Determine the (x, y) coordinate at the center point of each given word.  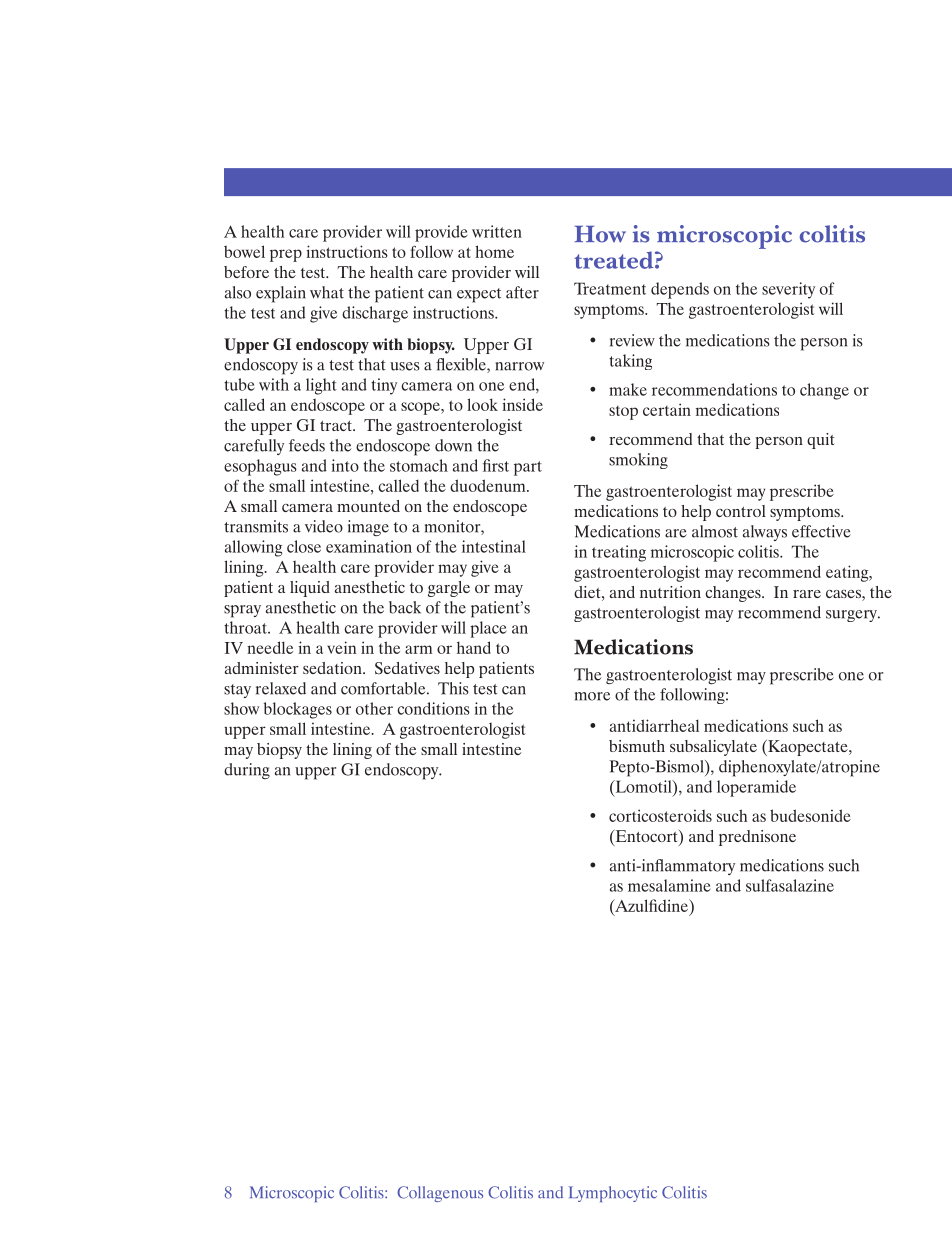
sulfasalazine (790, 885)
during (247, 771)
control (741, 511)
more (592, 696)
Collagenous (440, 1194)
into (345, 465)
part (528, 468)
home (494, 251)
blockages (298, 710)
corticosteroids (660, 815)
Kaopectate (808, 748)
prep (286, 255)
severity (788, 290)
